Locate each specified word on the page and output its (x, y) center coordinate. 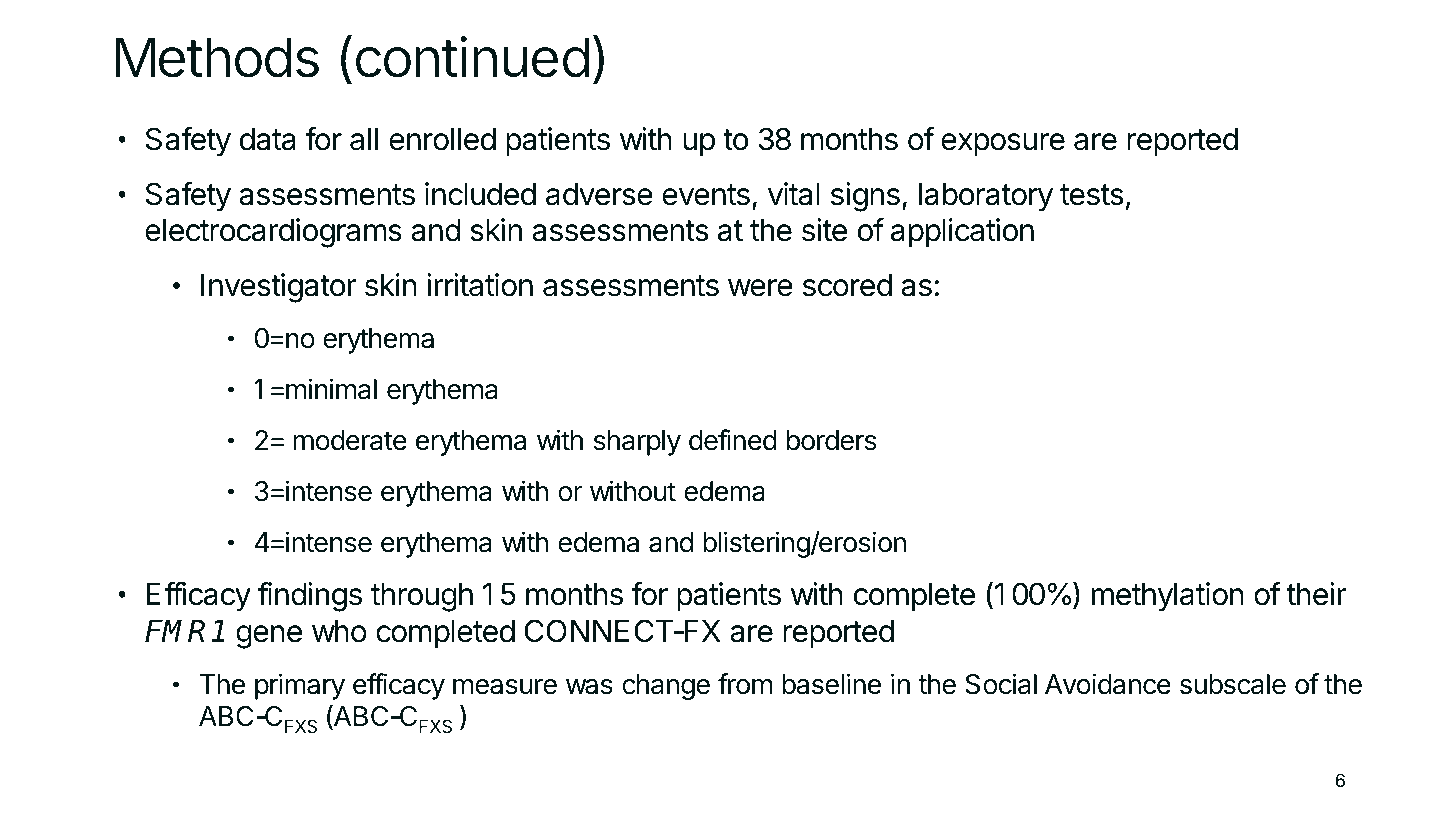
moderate (350, 440)
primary (300, 686)
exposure (1003, 145)
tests (1092, 195)
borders (832, 440)
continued (472, 57)
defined (733, 440)
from (745, 684)
